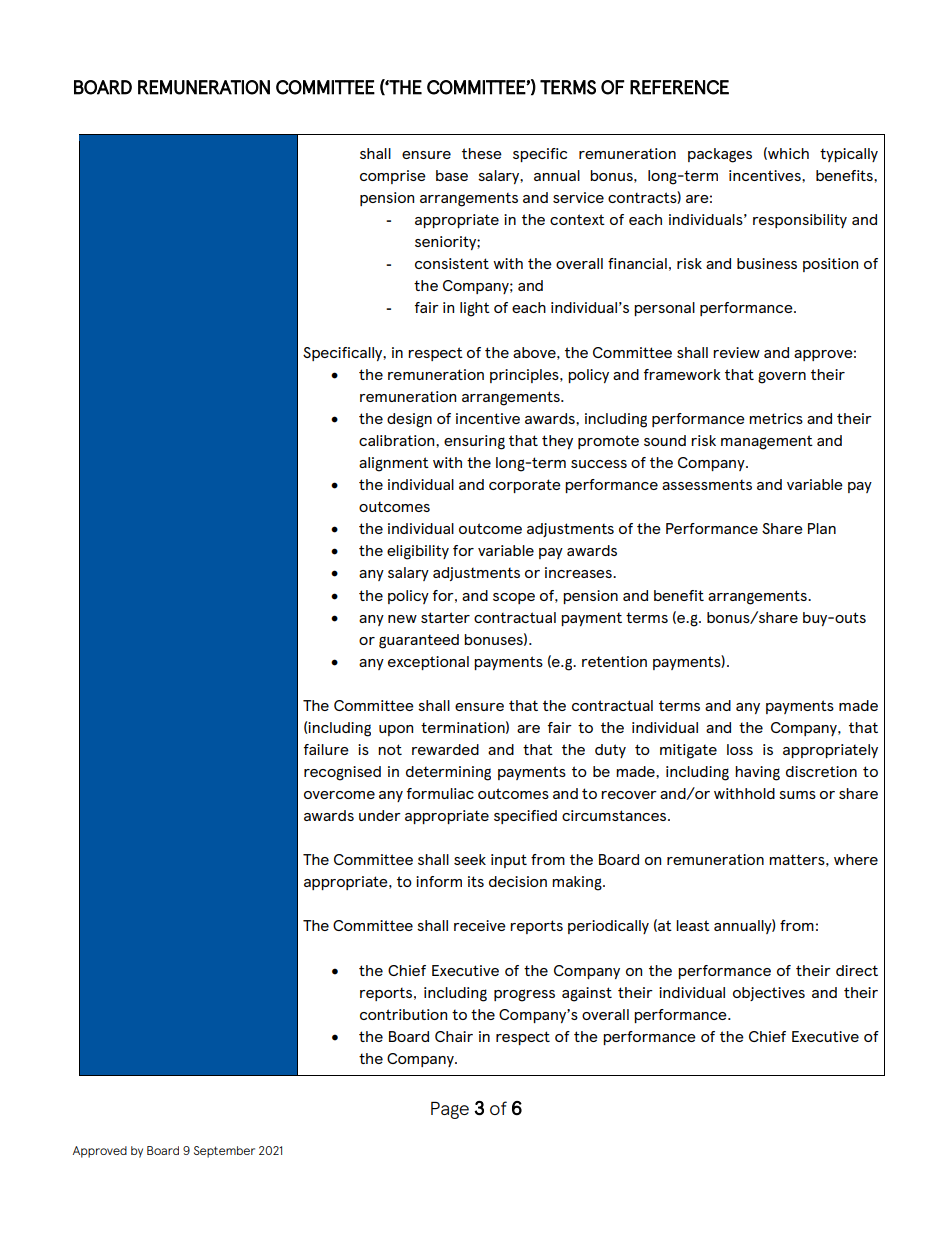  Describe the element at coordinates (409, 420) in the image. I see `design` at that location.
